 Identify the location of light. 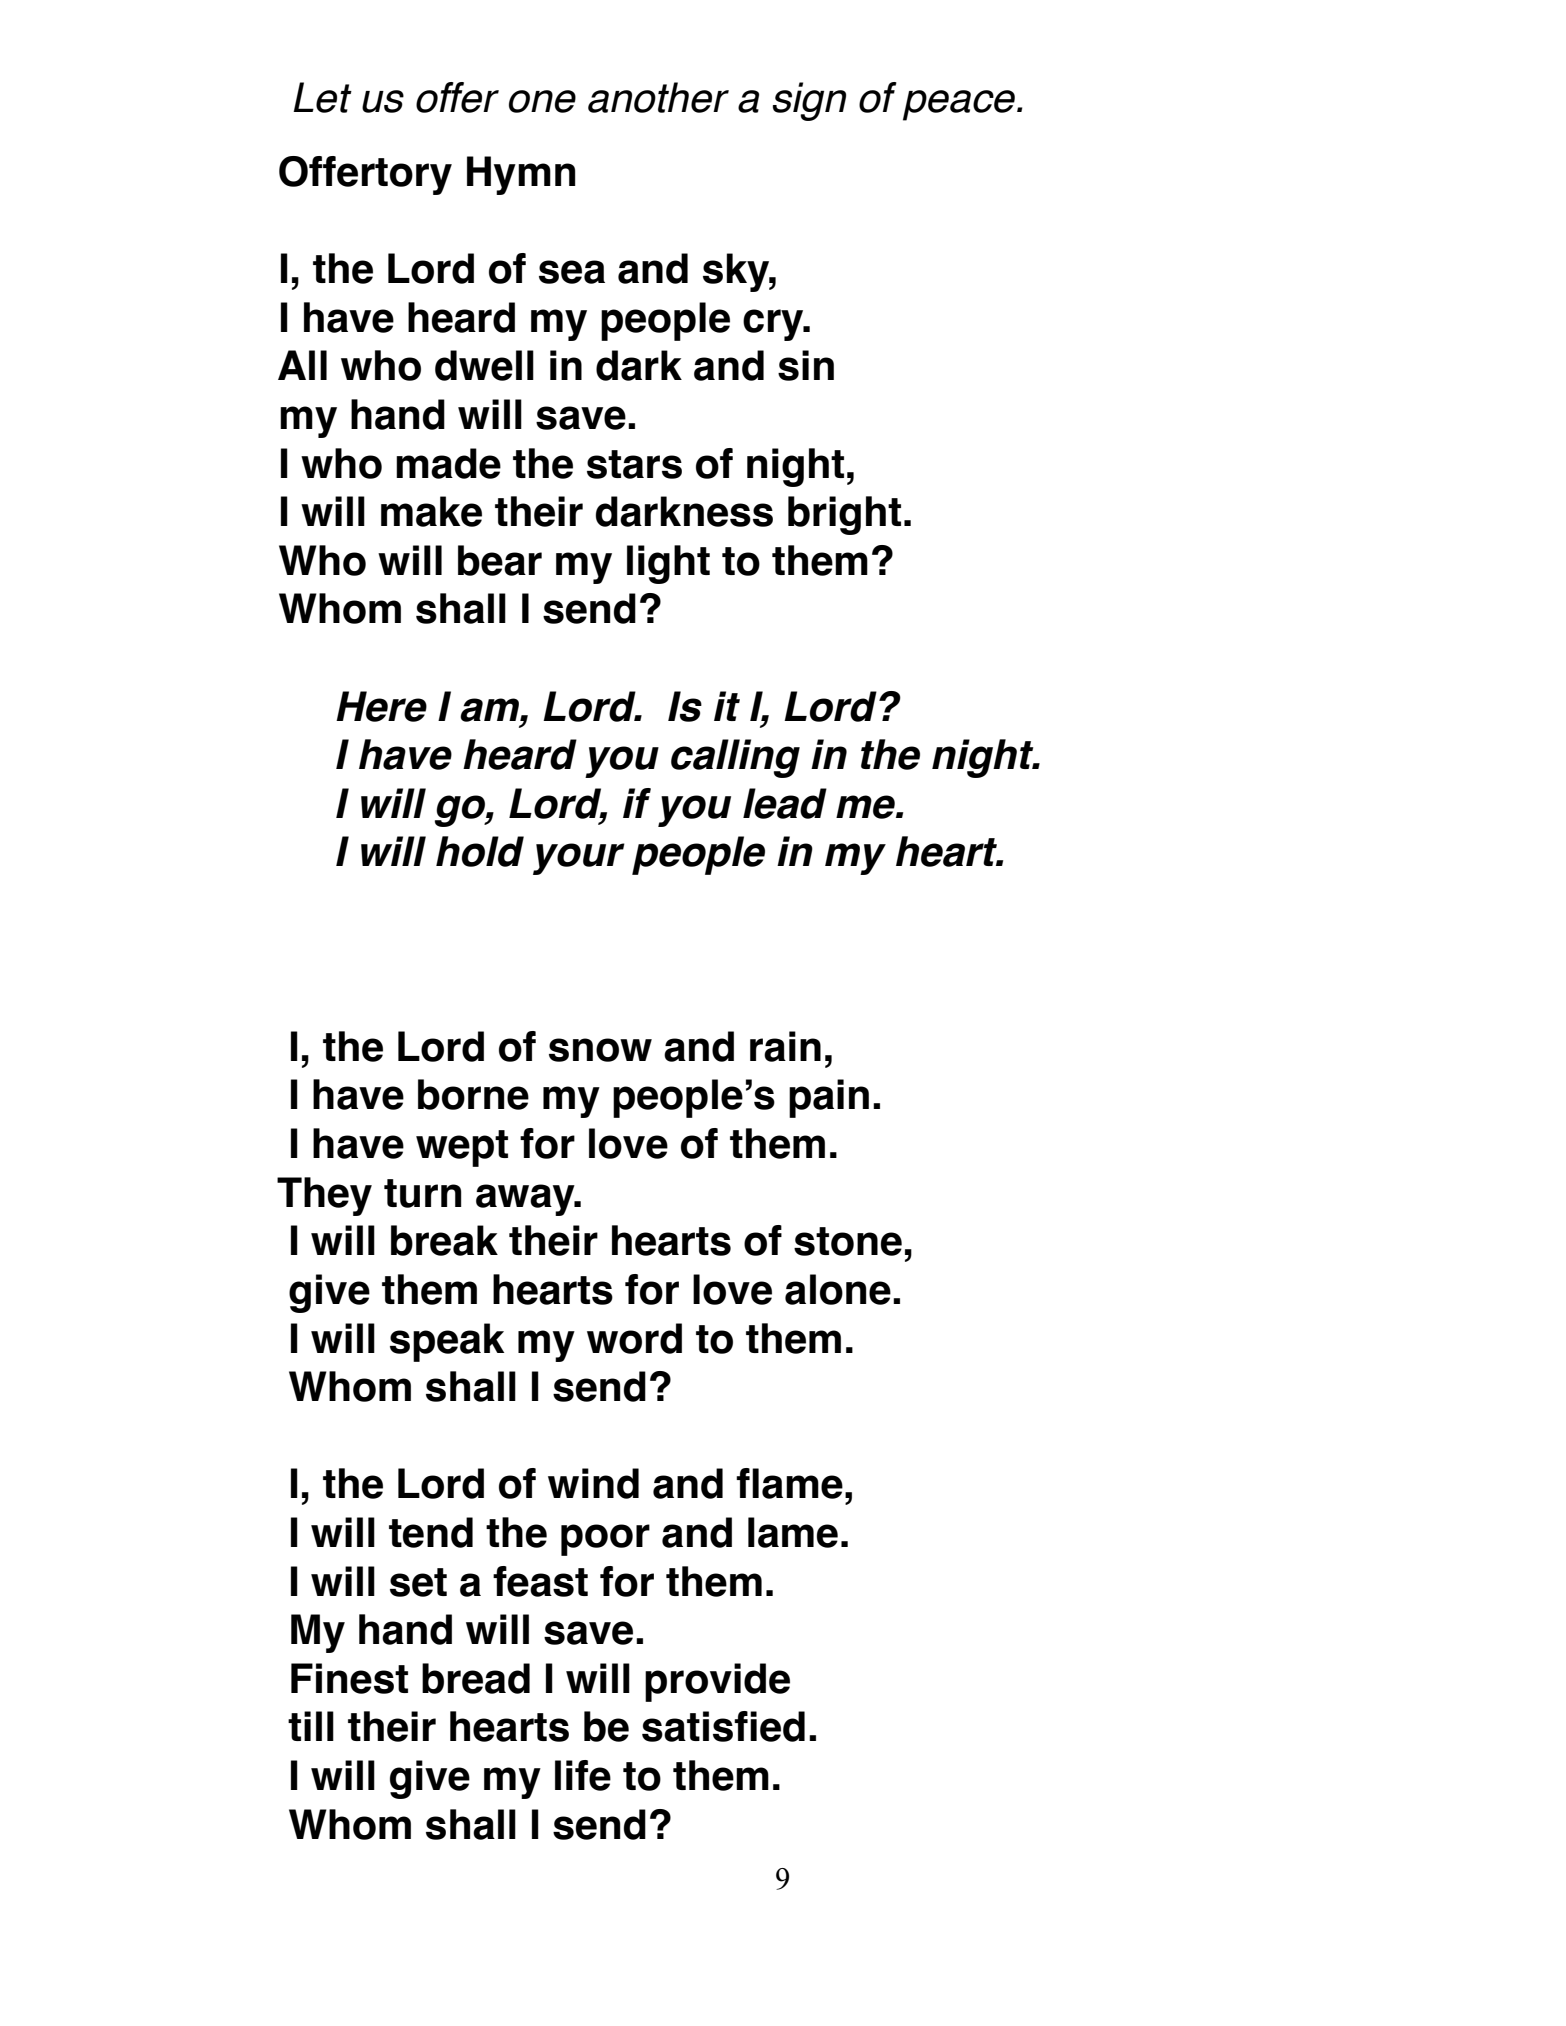
(668, 564).
